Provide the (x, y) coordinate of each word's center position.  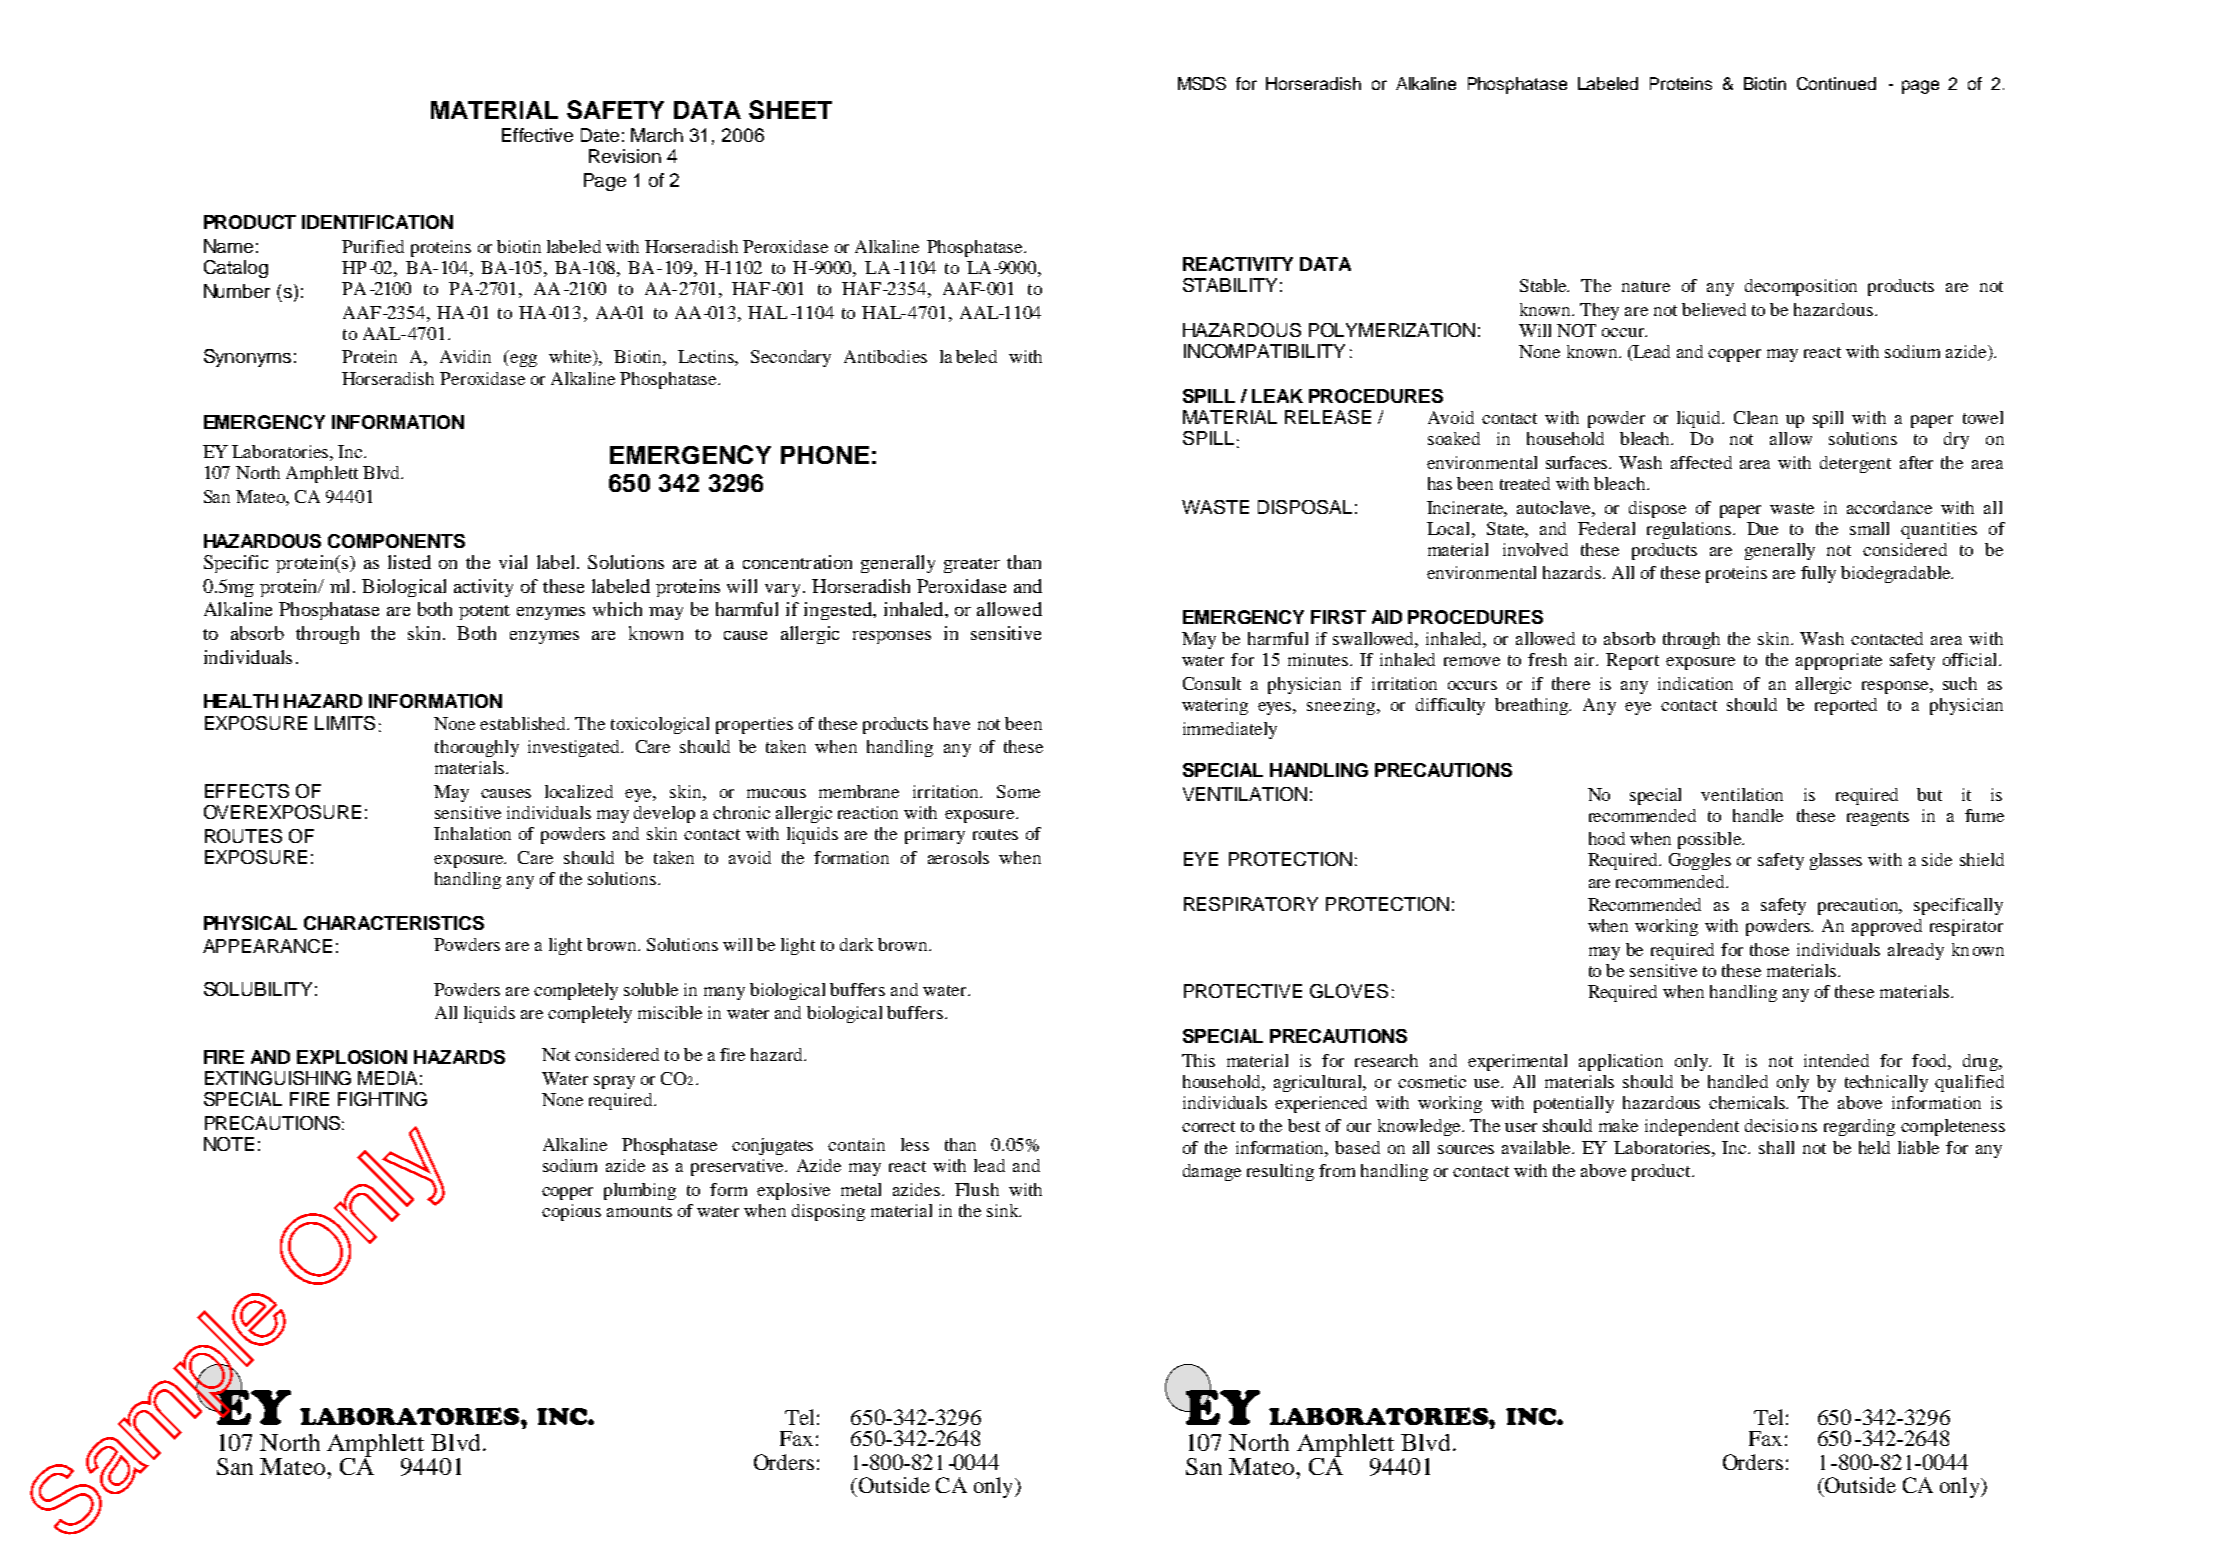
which (617, 609)
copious (571, 1212)
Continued (1836, 83)
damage (1212, 1172)
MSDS (1202, 83)
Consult (1212, 683)
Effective (537, 135)
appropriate (1839, 661)
